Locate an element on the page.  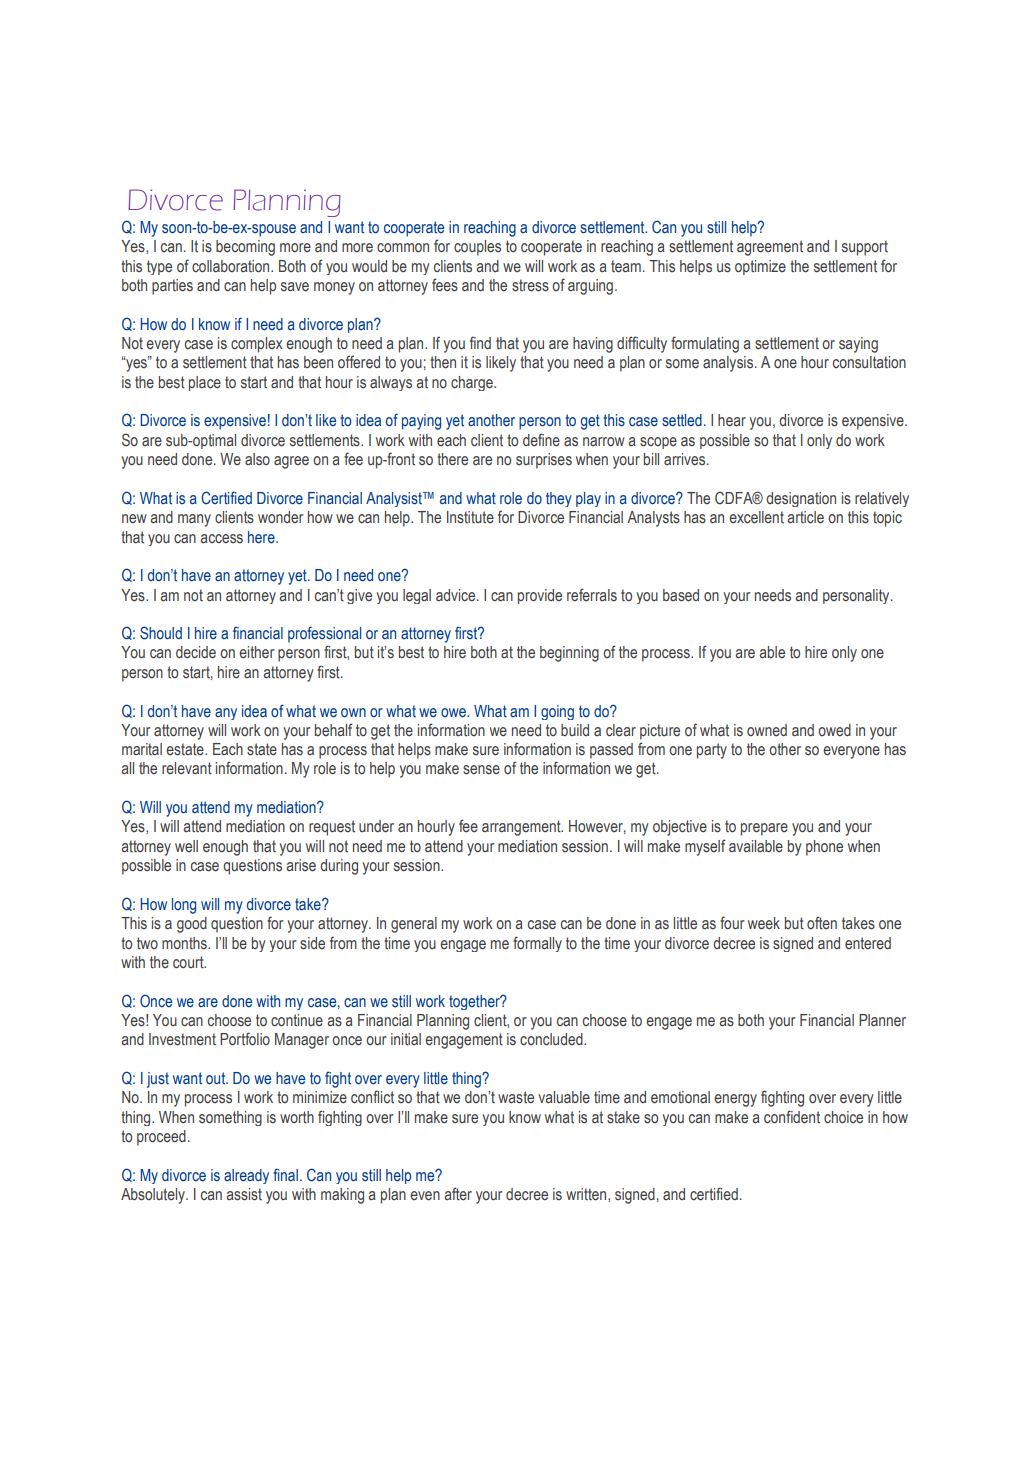
they is located at coordinates (559, 499).
